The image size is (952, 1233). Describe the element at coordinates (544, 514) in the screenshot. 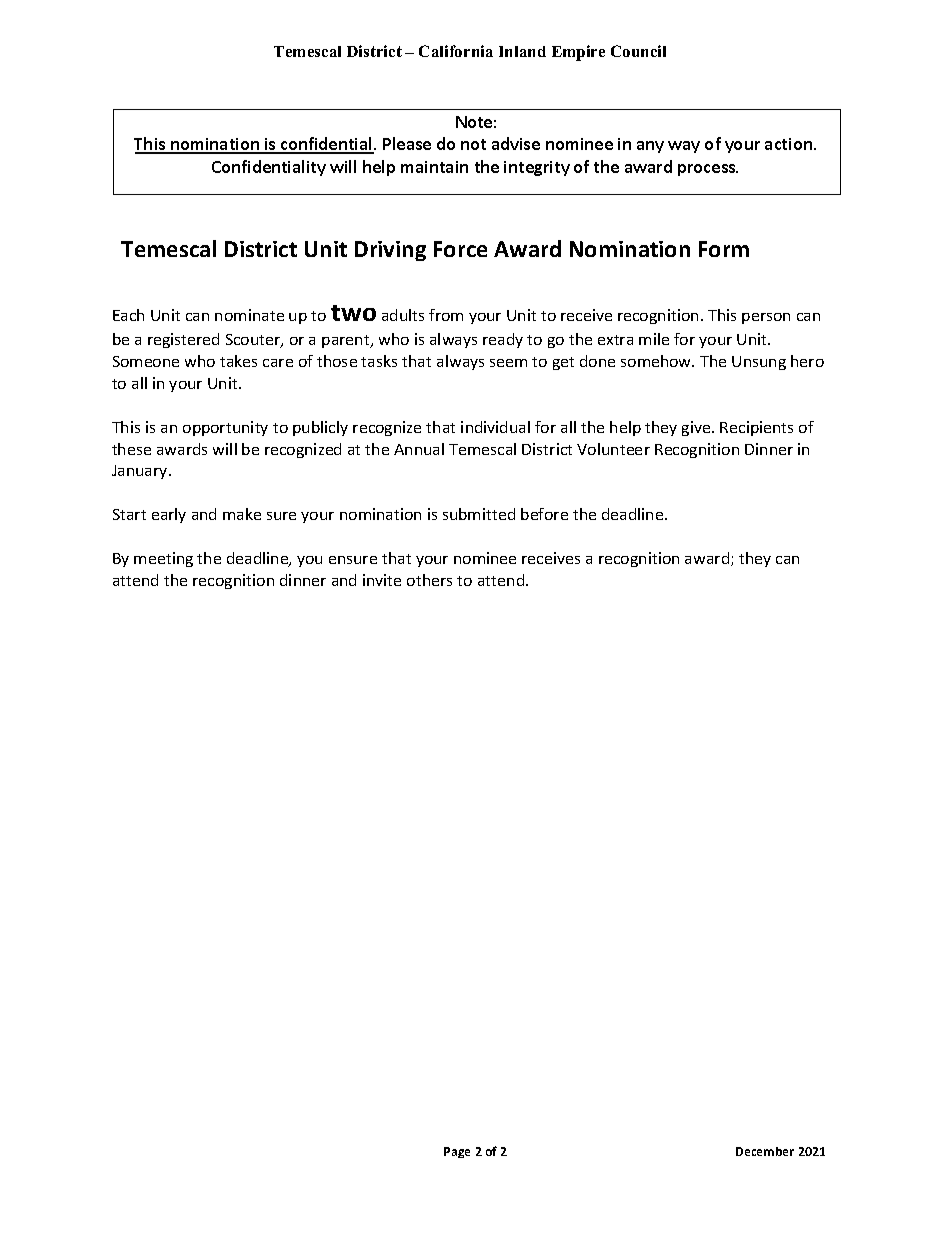

I see `before` at that location.
